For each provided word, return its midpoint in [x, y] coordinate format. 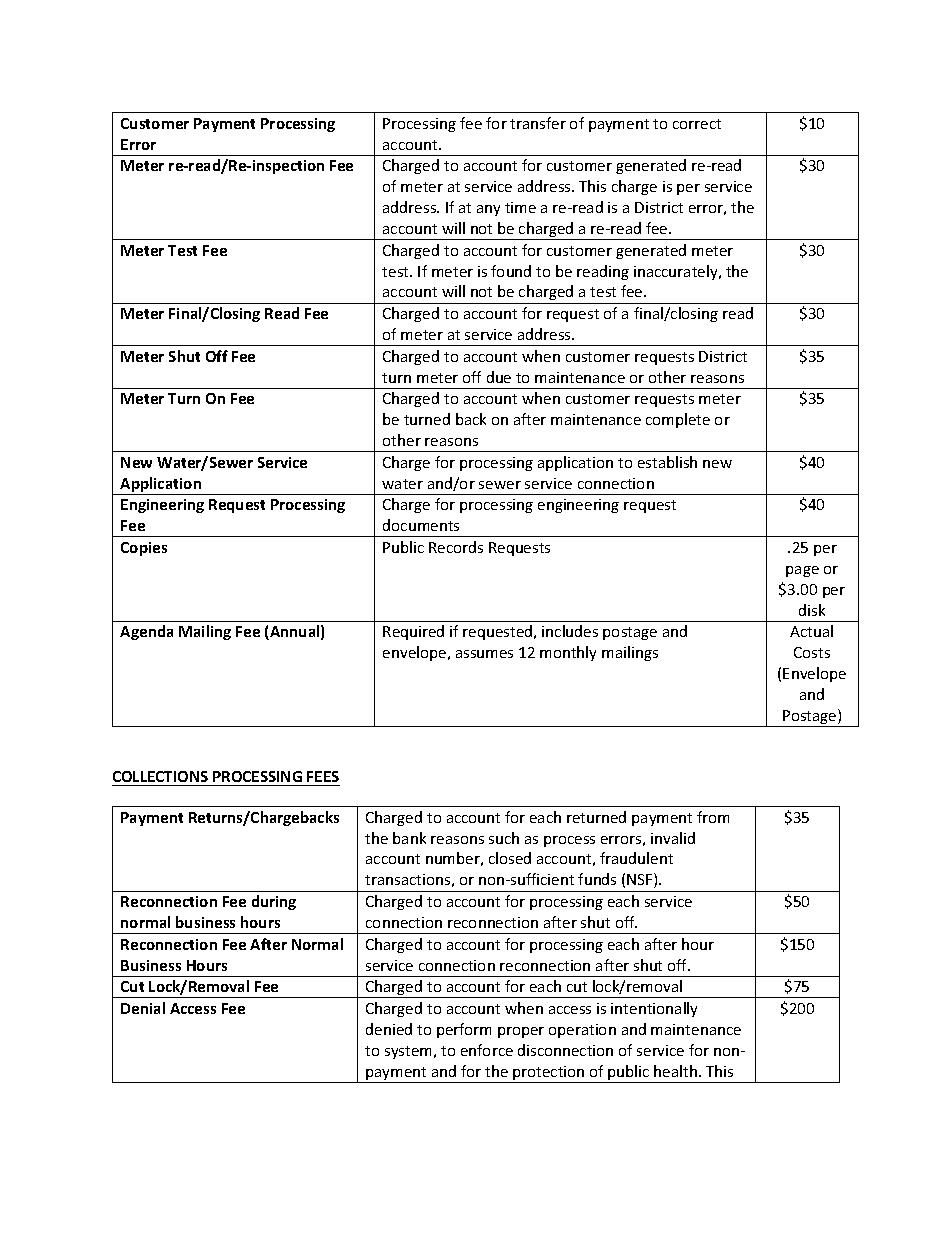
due [499, 377]
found [511, 271]
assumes [484, 654]
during [274, 902]
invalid [673, 838]
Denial [143, 1008]
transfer [538, 123]
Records [456, 547]
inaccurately [677, 272]
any [488, 210]
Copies [144, 549]
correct [697, 124]
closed [510, 858]
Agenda [146, 632]
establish [667, 462]
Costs [812, 652]
